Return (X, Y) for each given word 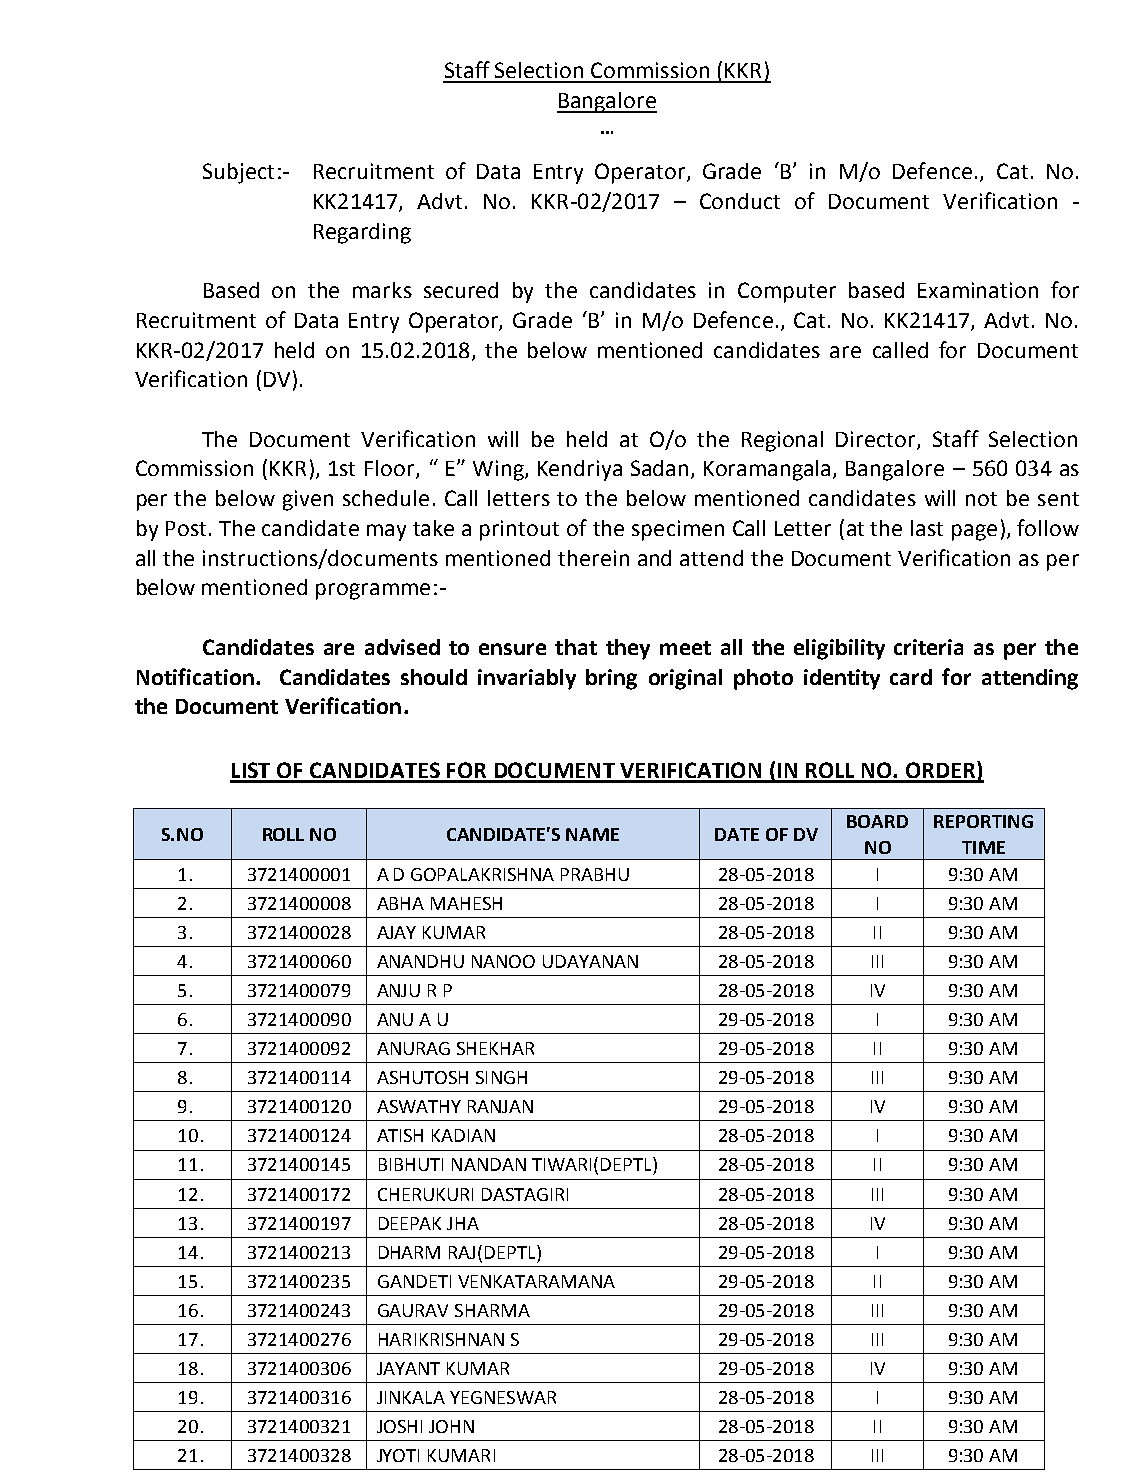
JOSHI (399, 1426)
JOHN (451, 1426)
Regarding (362, 233)
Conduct (740, 201)
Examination (978, 290)
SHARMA (492, 1310)
